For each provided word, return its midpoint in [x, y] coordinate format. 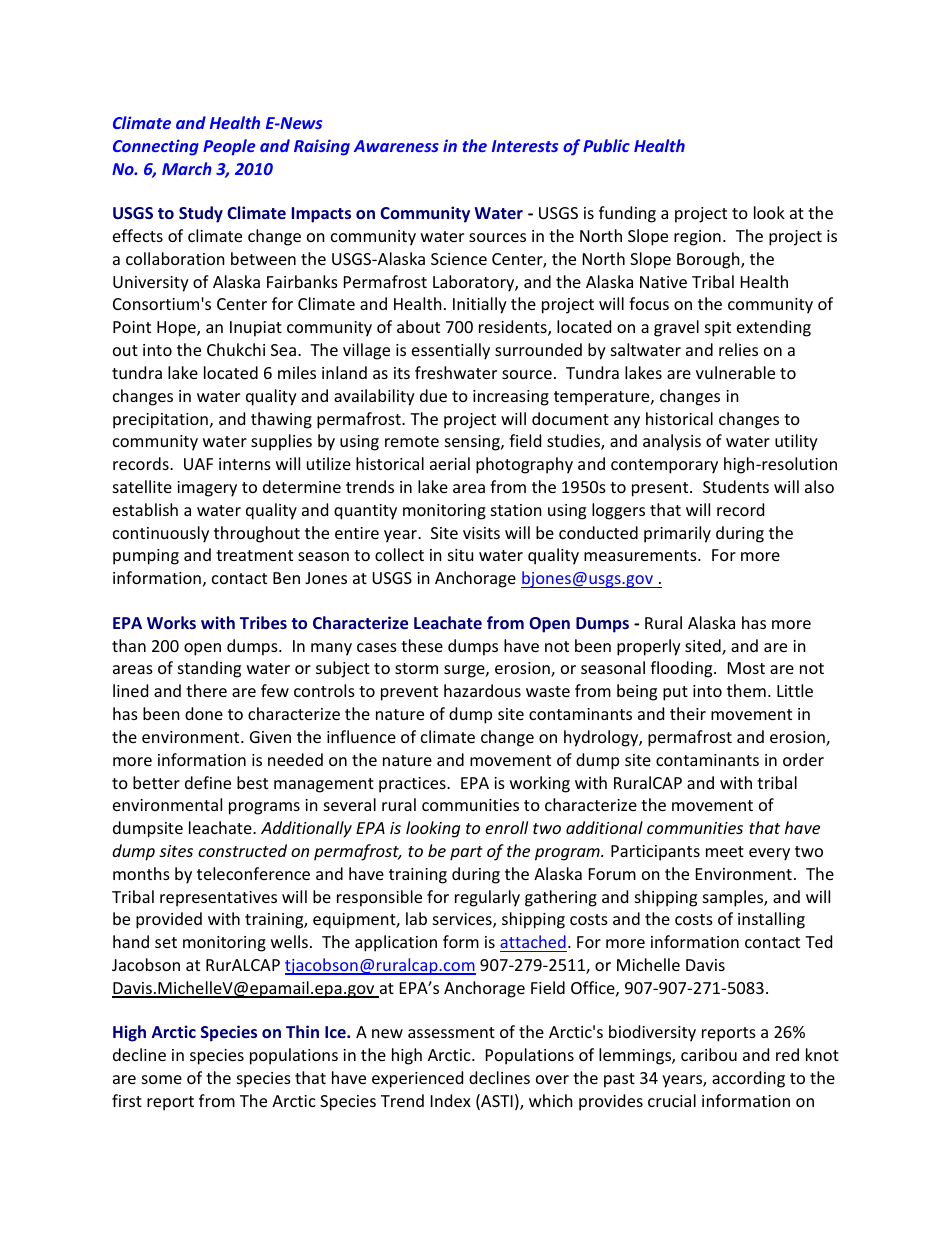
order [803, 759]
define [208, 782]
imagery [207, 489]
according [748, 1079]
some [162, 1079]
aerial [450, 463]
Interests [525, 146]
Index [451, 1100]
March [187, 168]
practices [413, 785]
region [697, 238]
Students [736, 486]
